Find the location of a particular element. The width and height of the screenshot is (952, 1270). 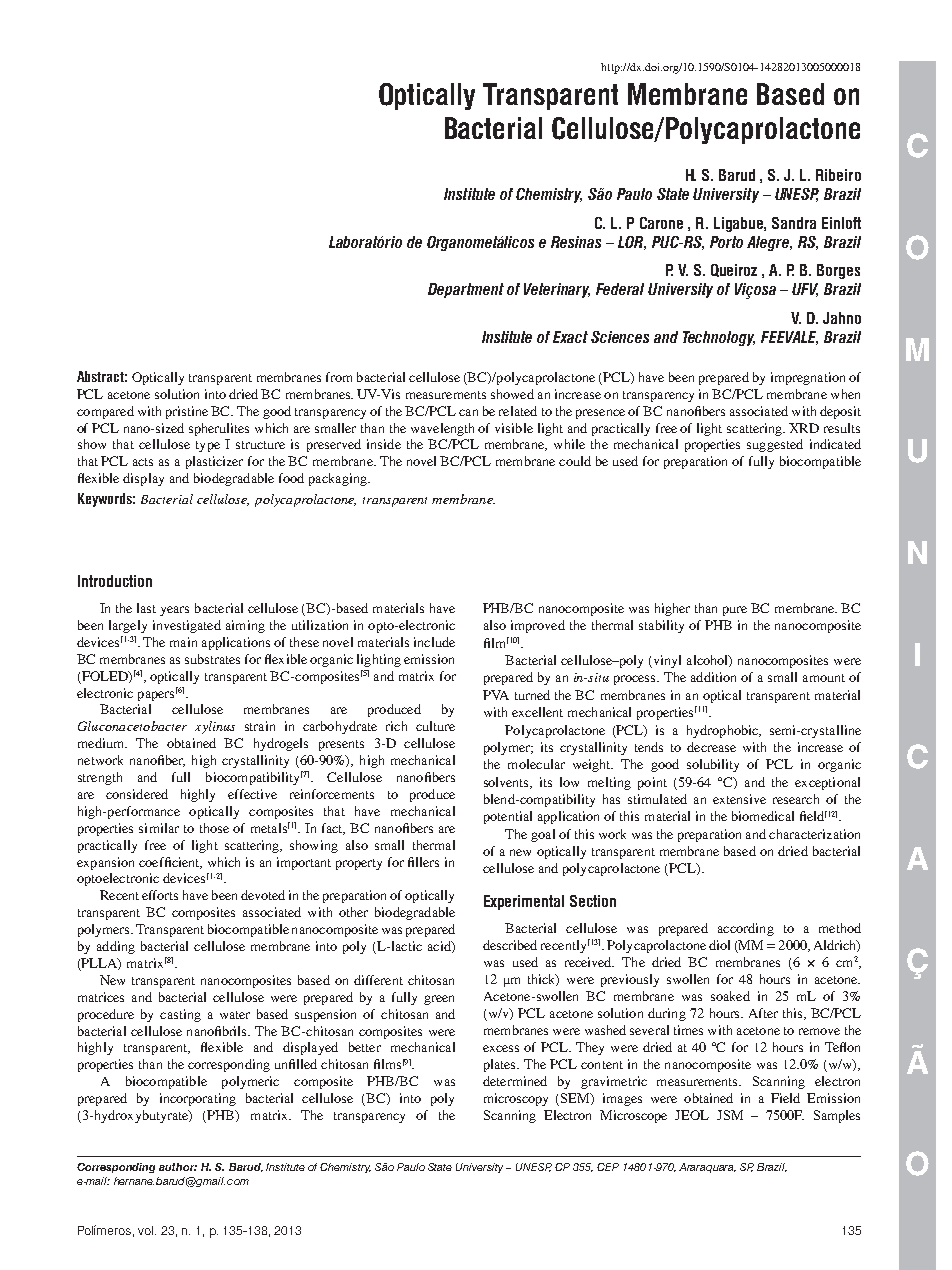

from is located at coordinates (339, 377).
